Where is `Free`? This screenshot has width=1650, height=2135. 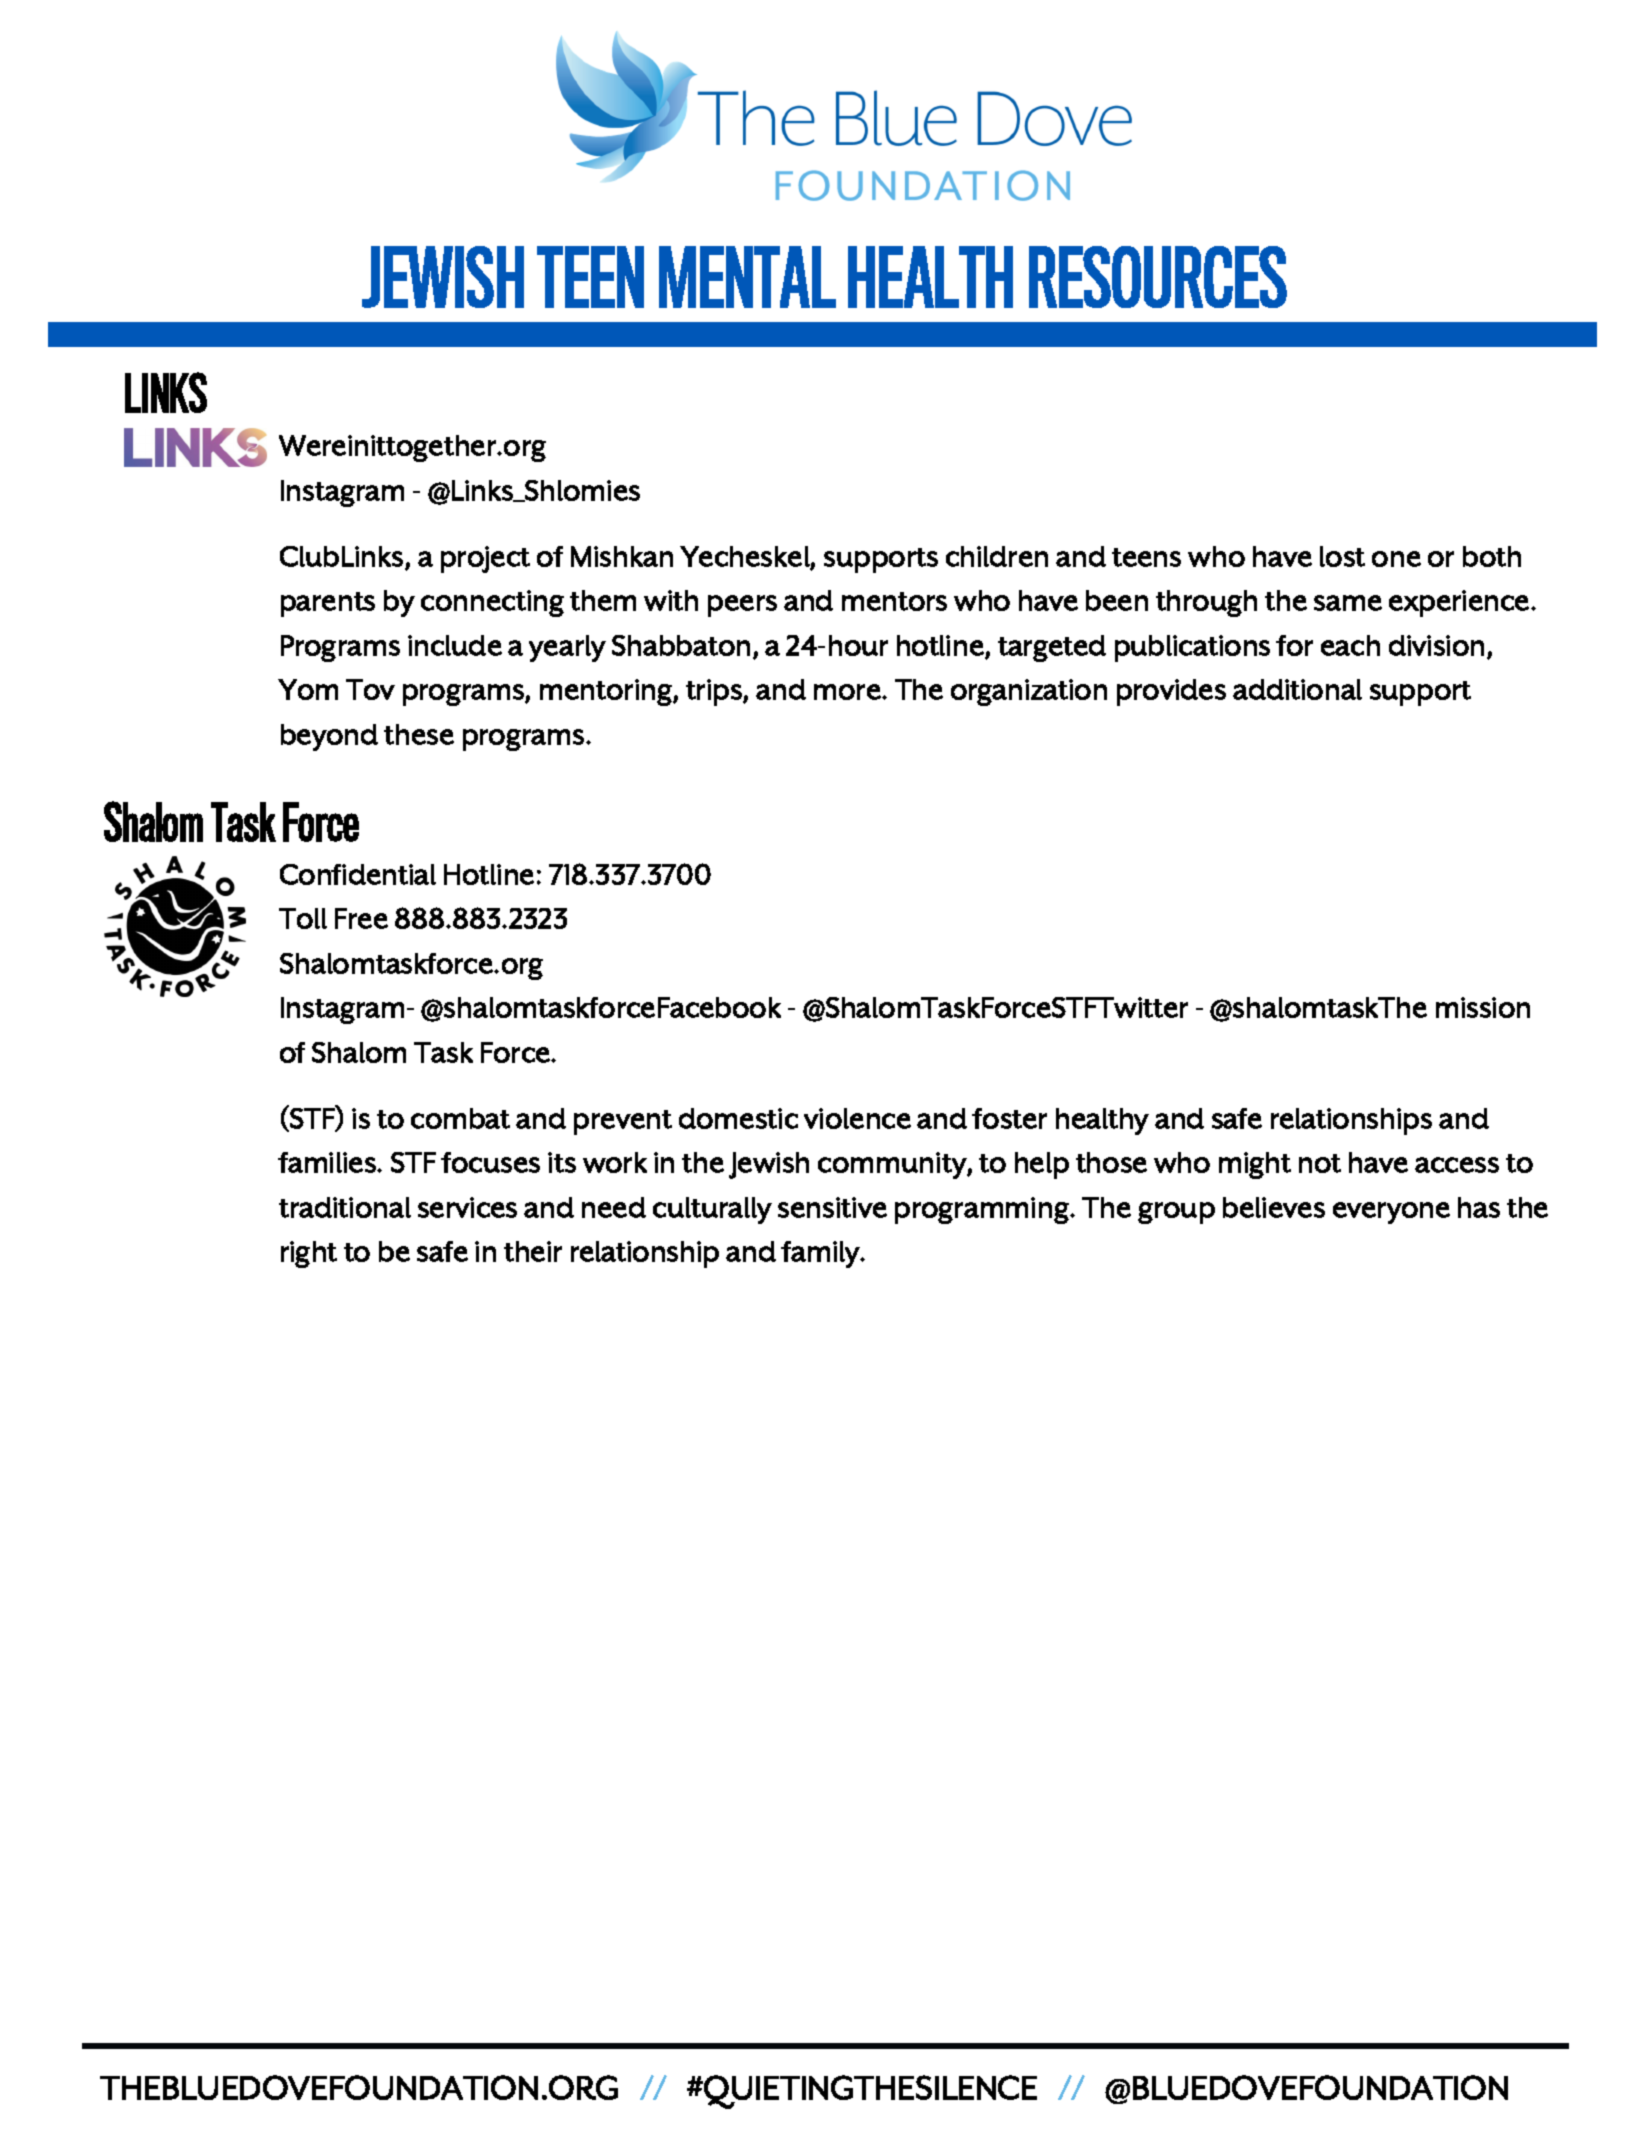 Free is located at coordinates (361, 918).
